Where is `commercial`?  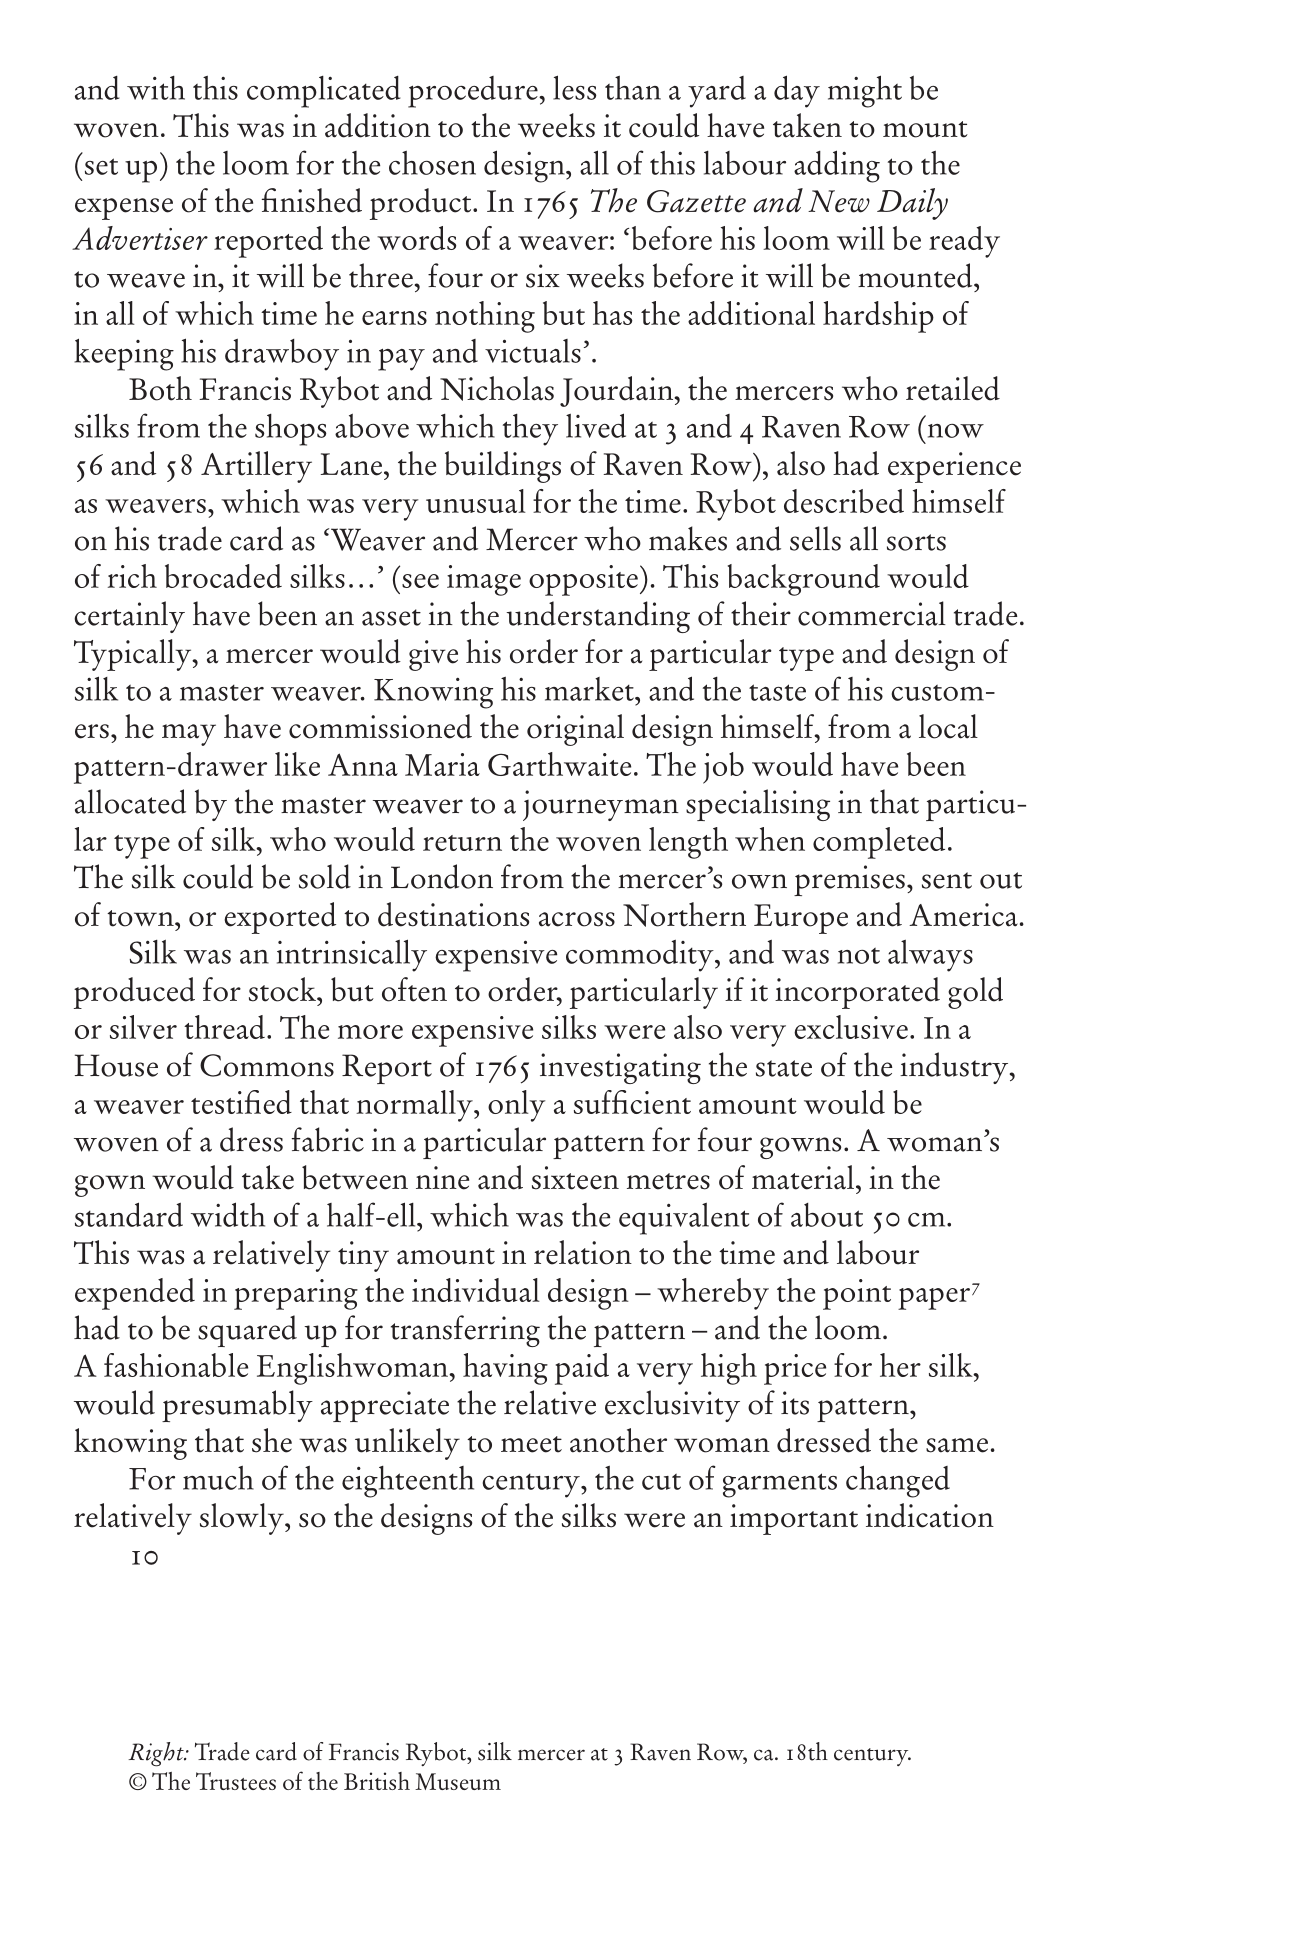 commercial is located at coordinates (872, 613).
